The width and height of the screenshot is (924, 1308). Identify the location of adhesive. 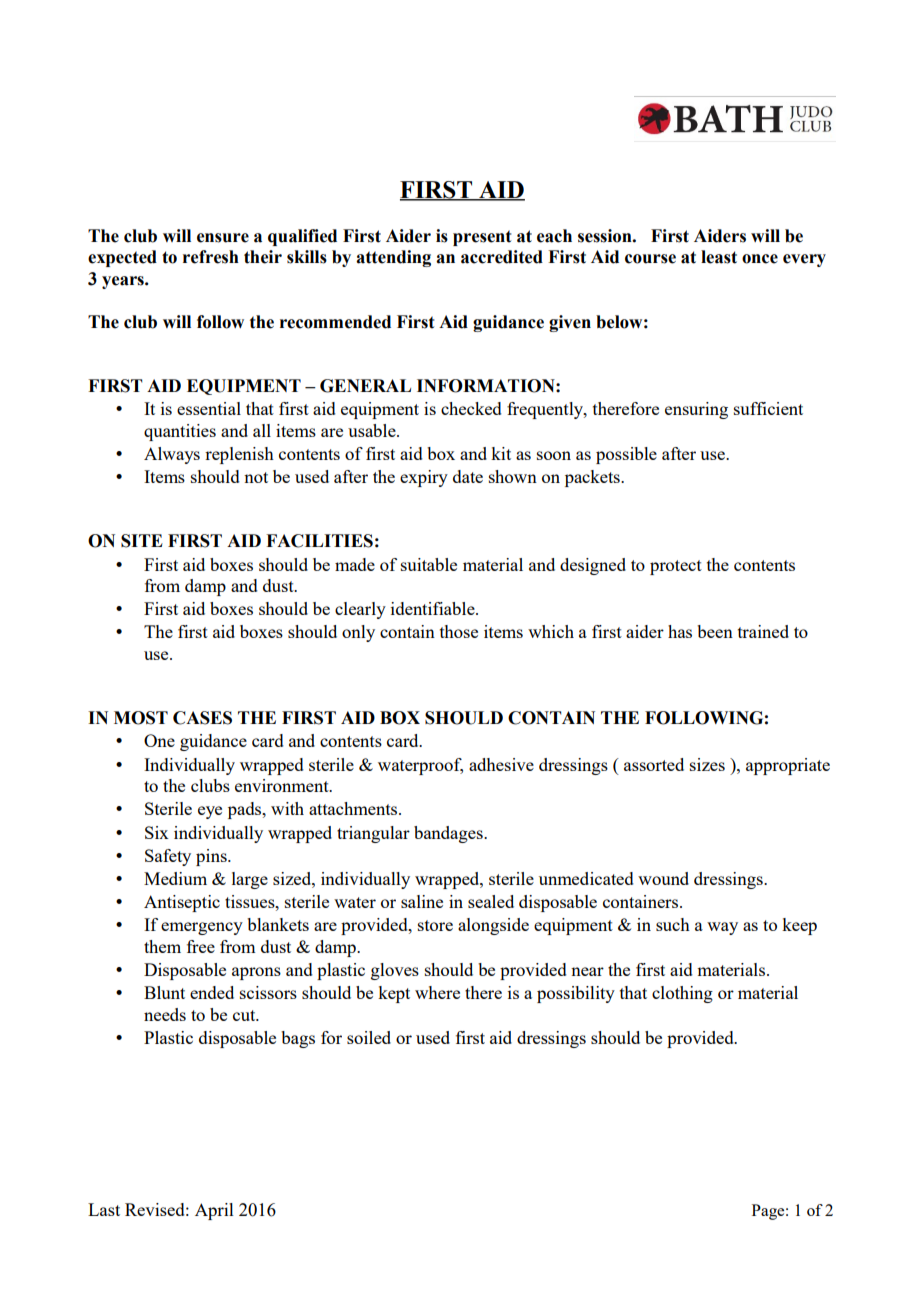
(501, 764).
